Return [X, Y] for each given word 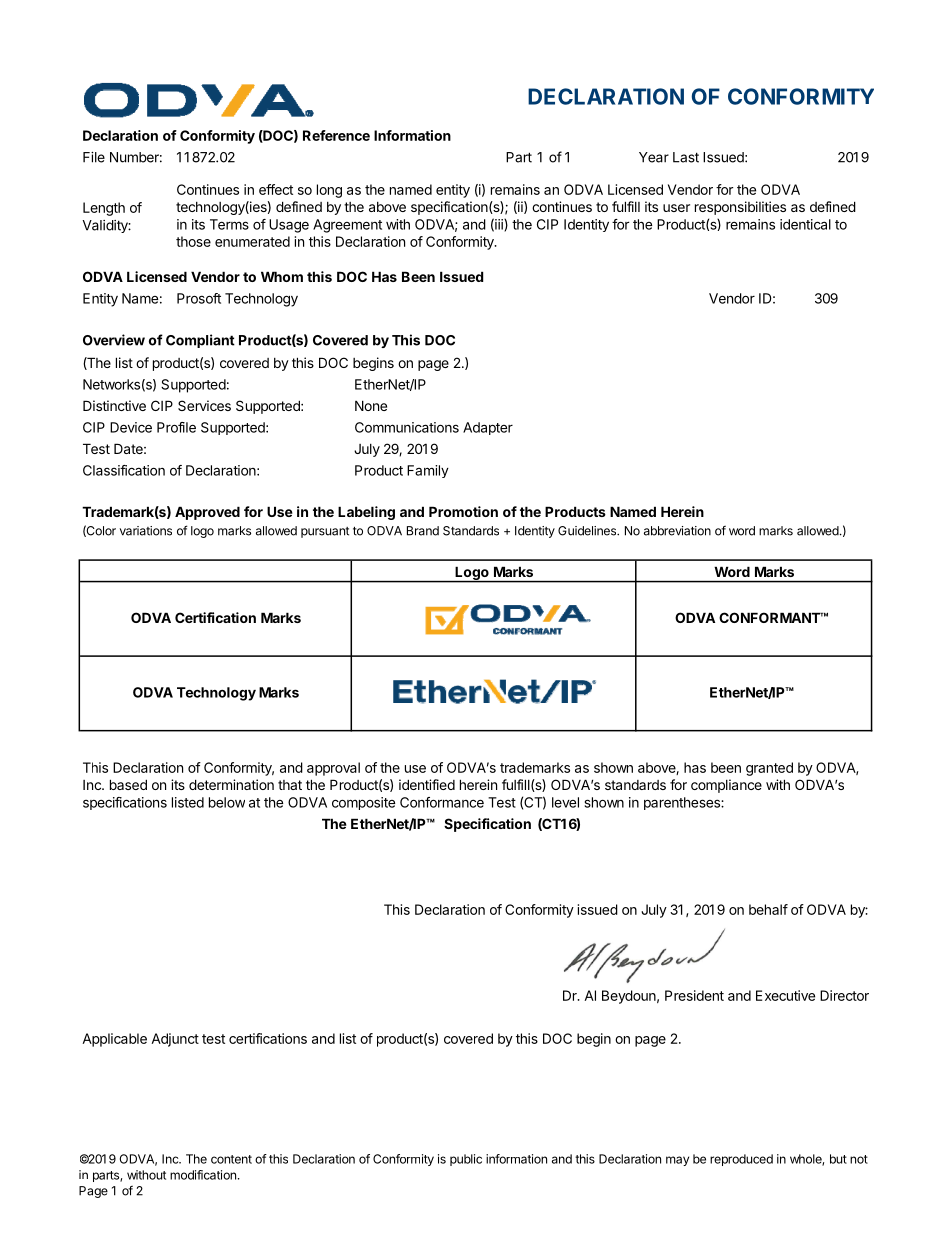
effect [276, 189]
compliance [726, 786]
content [231, 1159]
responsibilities [740, 208]
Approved [207, 513]
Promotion [463, 511]
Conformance [442, 802]
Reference [336, 135]
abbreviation [677, 531]
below [227, 802]
